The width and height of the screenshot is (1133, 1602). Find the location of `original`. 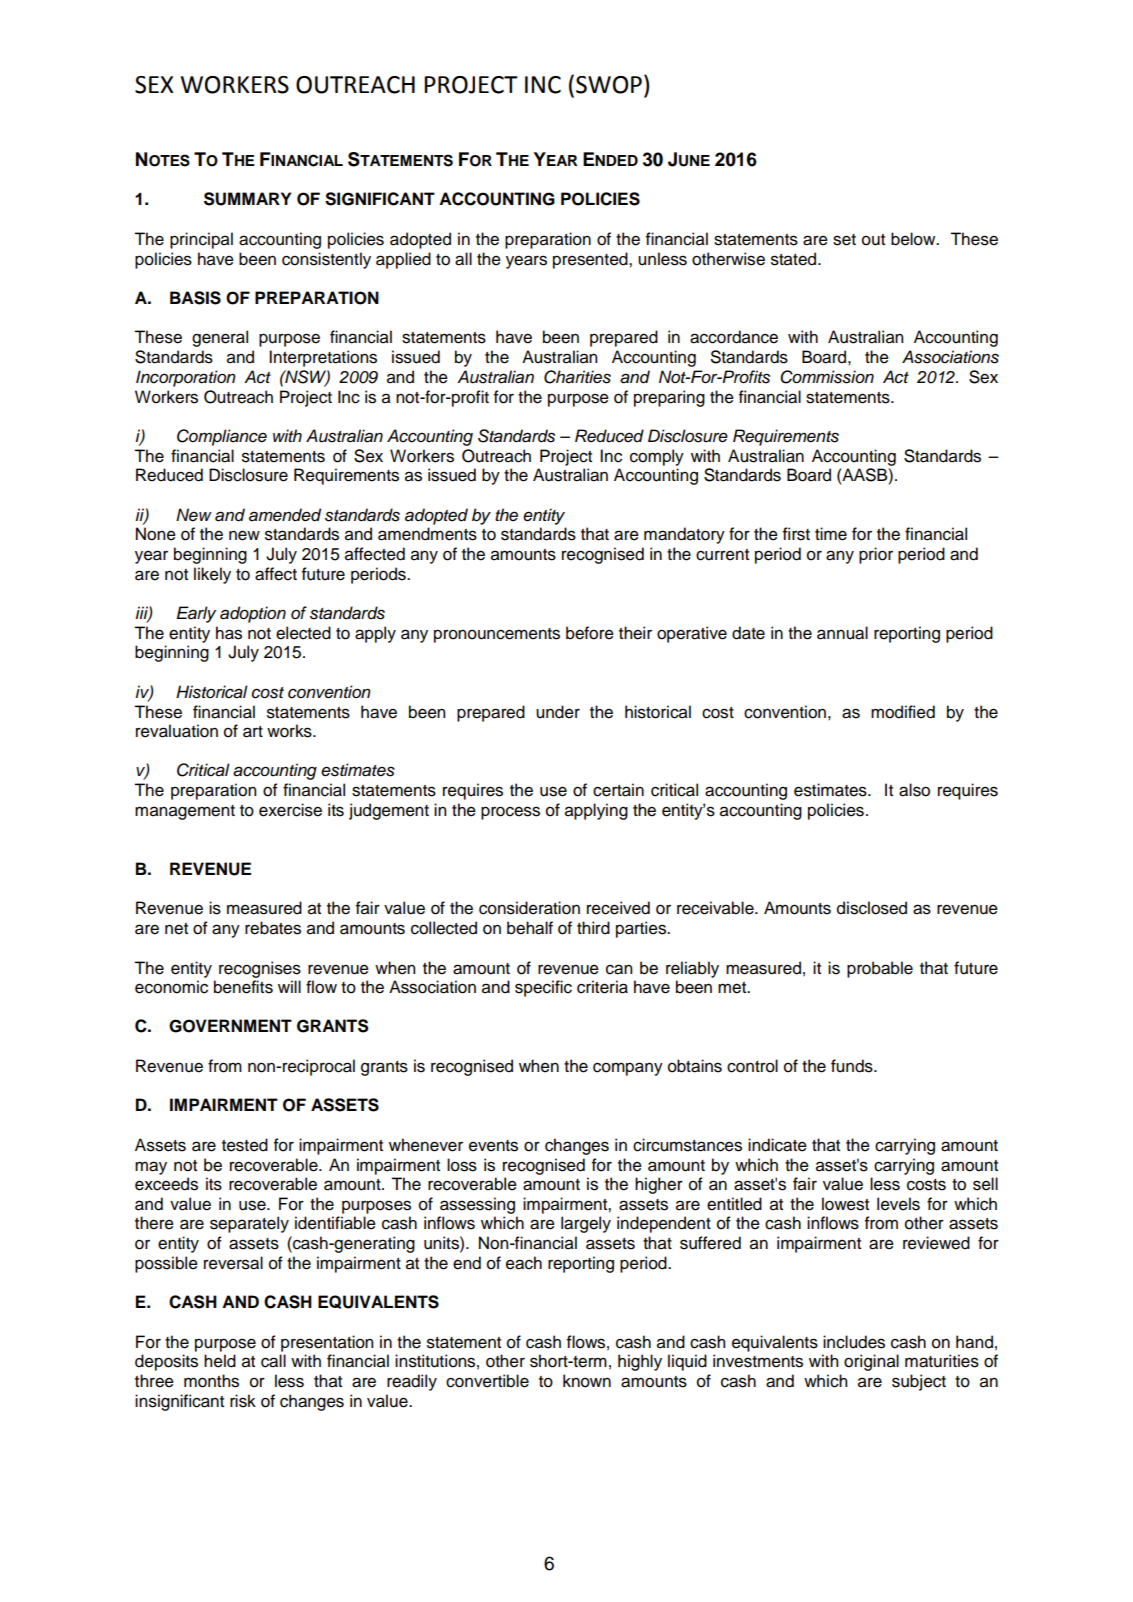

original is located at coordinates (871, 1362).
